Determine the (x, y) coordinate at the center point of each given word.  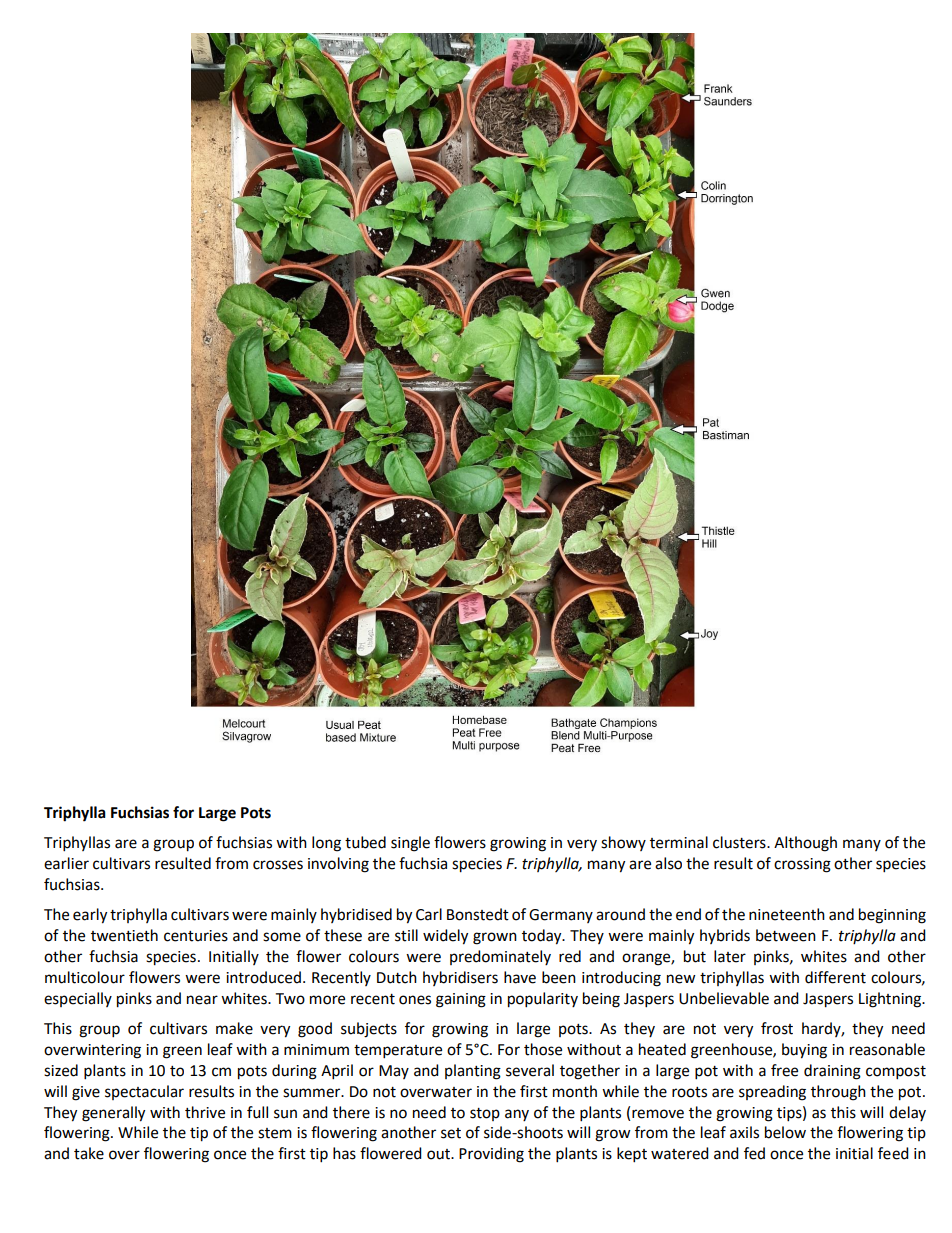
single (410, 844)
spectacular (144, 1092)
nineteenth (787, 914)
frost (777, 1028)
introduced (263, 977)
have (520, 977)
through (838, 1093)
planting (473, 1072)
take (89, 1153)
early (90, 916)
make (234, 1028)
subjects (369, 1030)
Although (805, 844)
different (835, 977)
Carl (429, 914)
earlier (66, 863)
